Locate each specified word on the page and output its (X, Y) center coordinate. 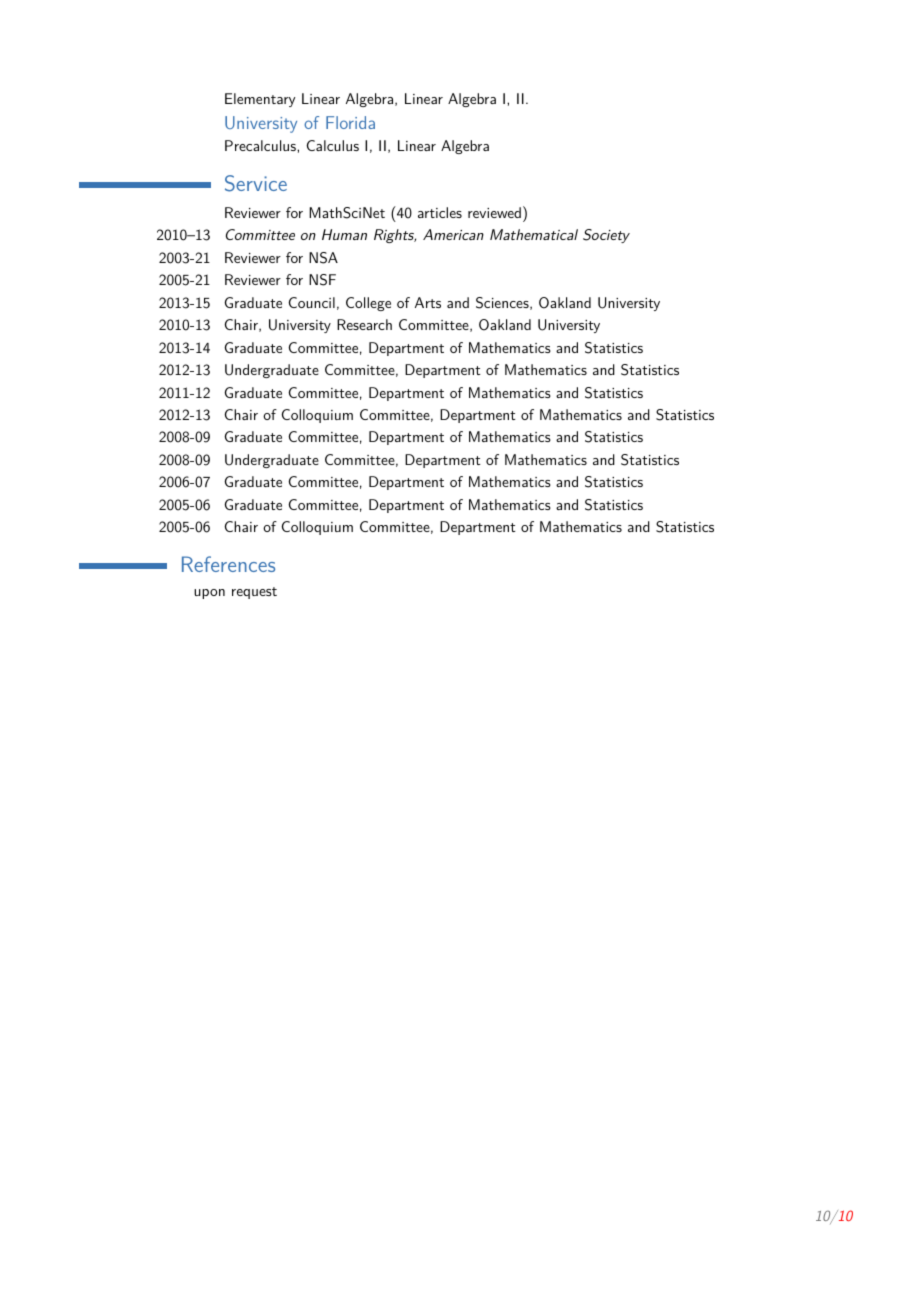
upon (209, 594)
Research (364, 324)
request (254, 593)
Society (606, 236)
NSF (322, 280)
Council (312, 302)
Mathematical (534, 234)
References (228, 564)
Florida (350, 122)
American (453, 234)
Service (256, 183)
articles (440, 212)
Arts (428, 302)
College (368, 304)
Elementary (260, 100)
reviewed (494, 212)
